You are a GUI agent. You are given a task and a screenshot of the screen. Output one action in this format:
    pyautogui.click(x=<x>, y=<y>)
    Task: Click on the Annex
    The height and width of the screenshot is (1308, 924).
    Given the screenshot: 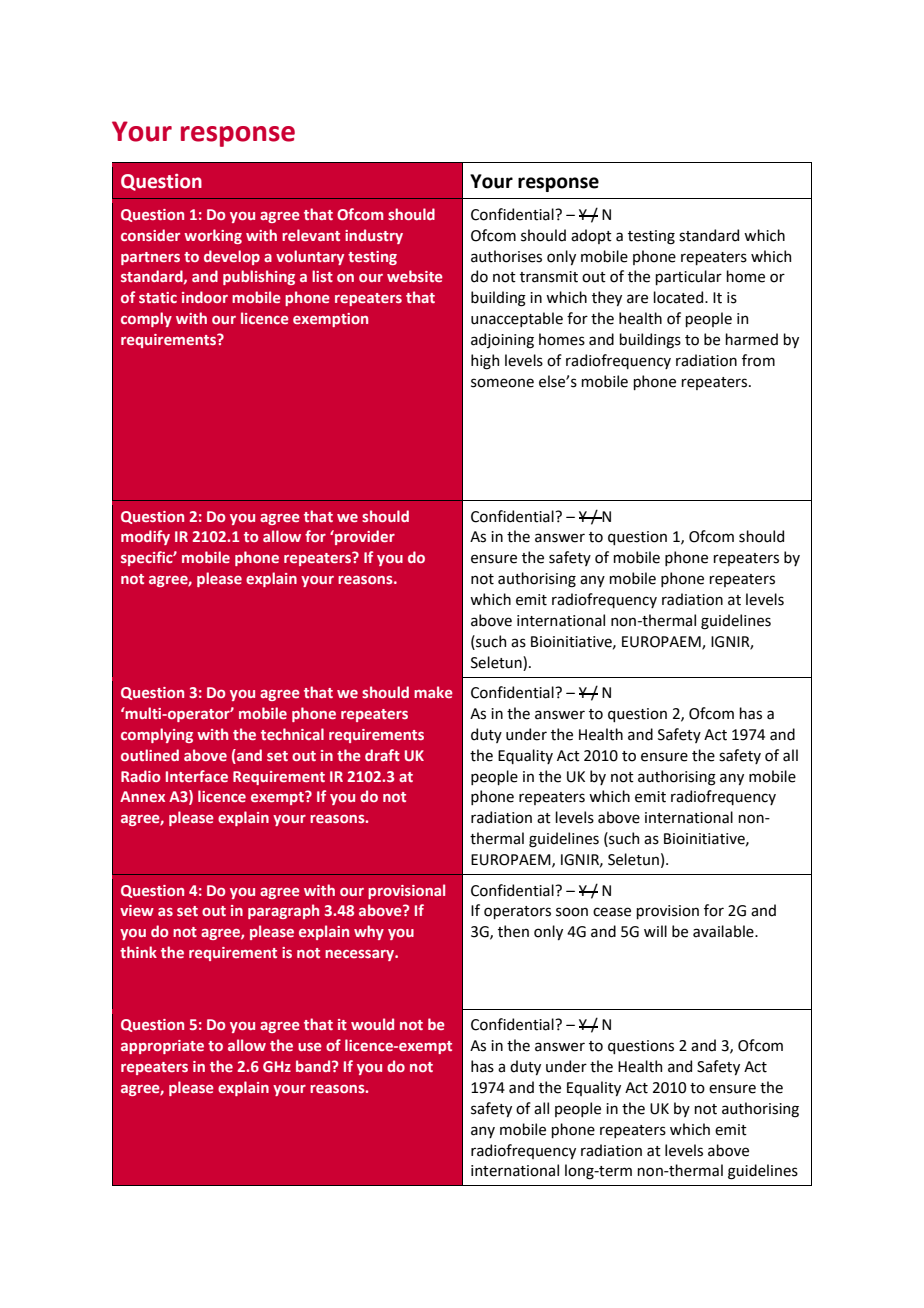 What is the action you would take?
    pyautogui.click(x=142, y=796)
